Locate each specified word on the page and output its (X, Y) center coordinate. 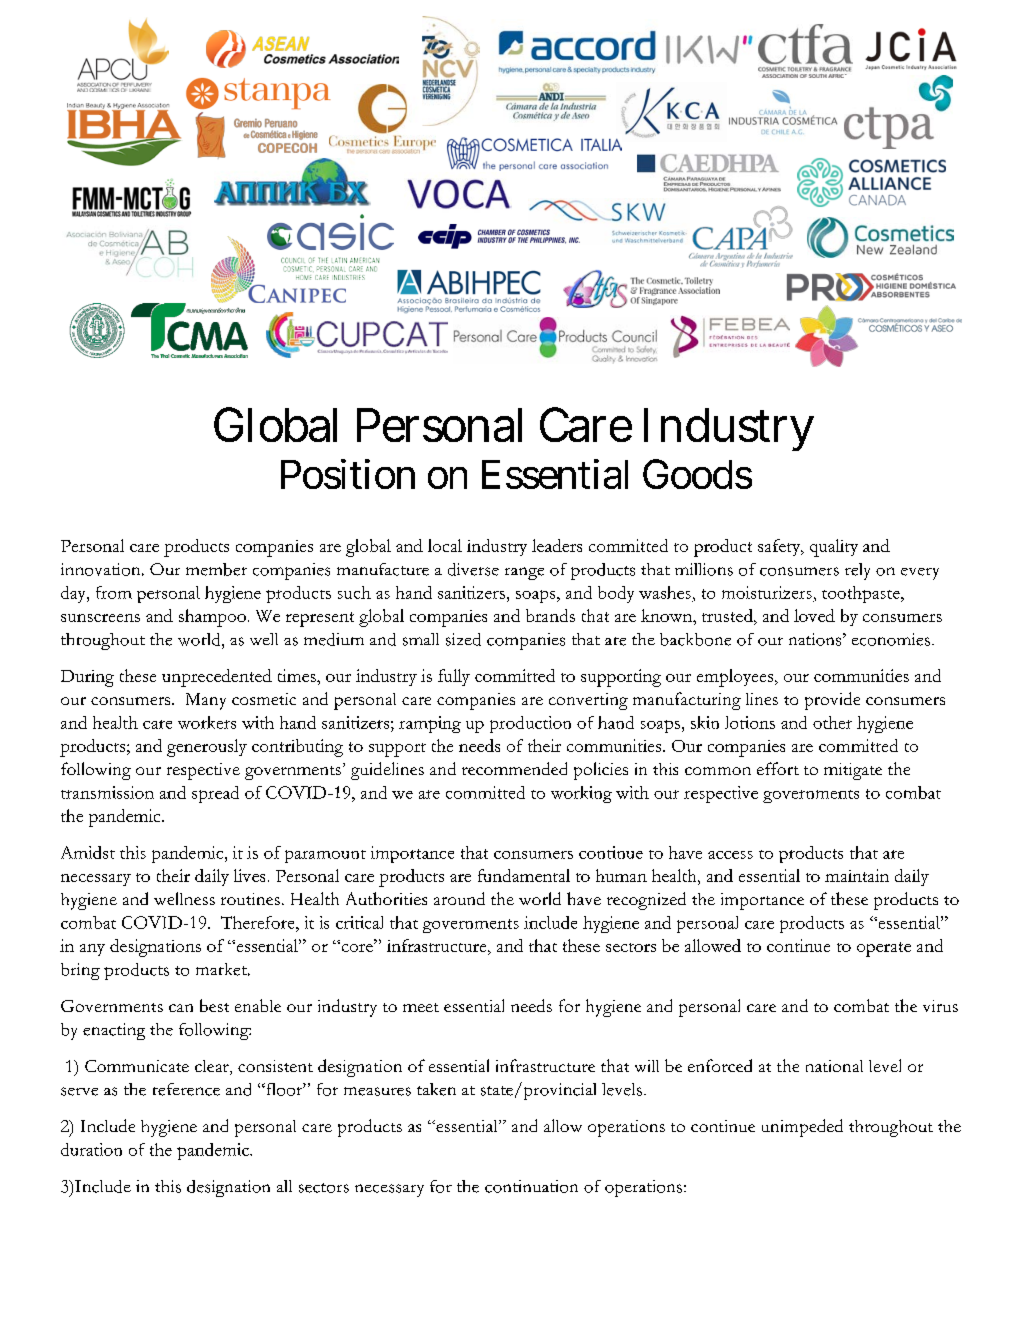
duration (91, 1149)
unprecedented (217, 678)
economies (891, 639)
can (181, 1008)
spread (215, 794)
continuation (531, 1186)
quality (834, 548)
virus (940, 1006)
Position (348, 474)
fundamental (524, 875)
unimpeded (802, 1128)
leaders (557, 545)
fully (454, 677)
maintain (857, 875)
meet (421, 1007)
